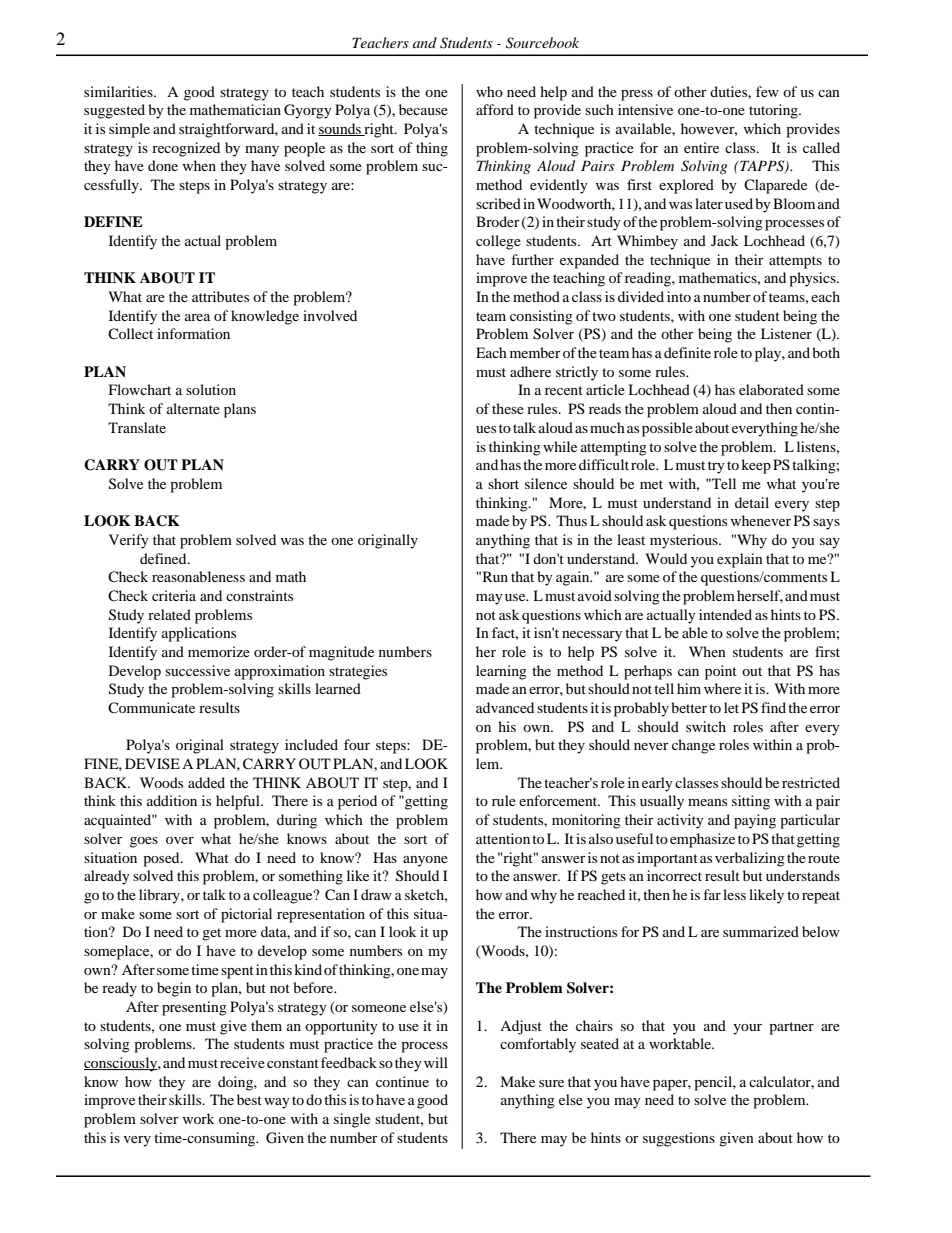 The image size is (952, 1233). What do you see at coordinates (771, 389) in the screenshot?
I see `elaborated` at bounding box center [771, 389].
